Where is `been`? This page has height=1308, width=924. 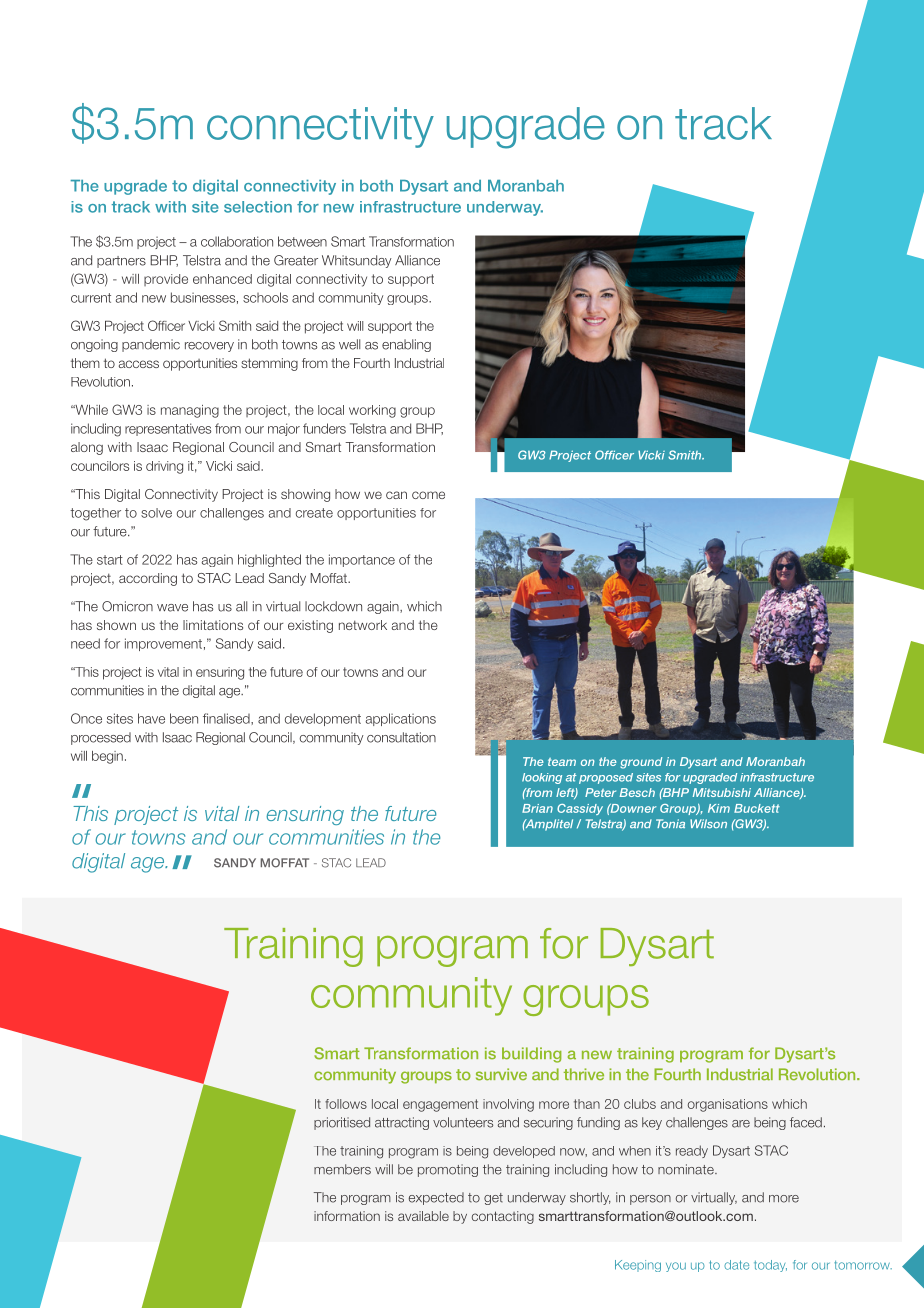
been is located at coordinates (184, 718).
